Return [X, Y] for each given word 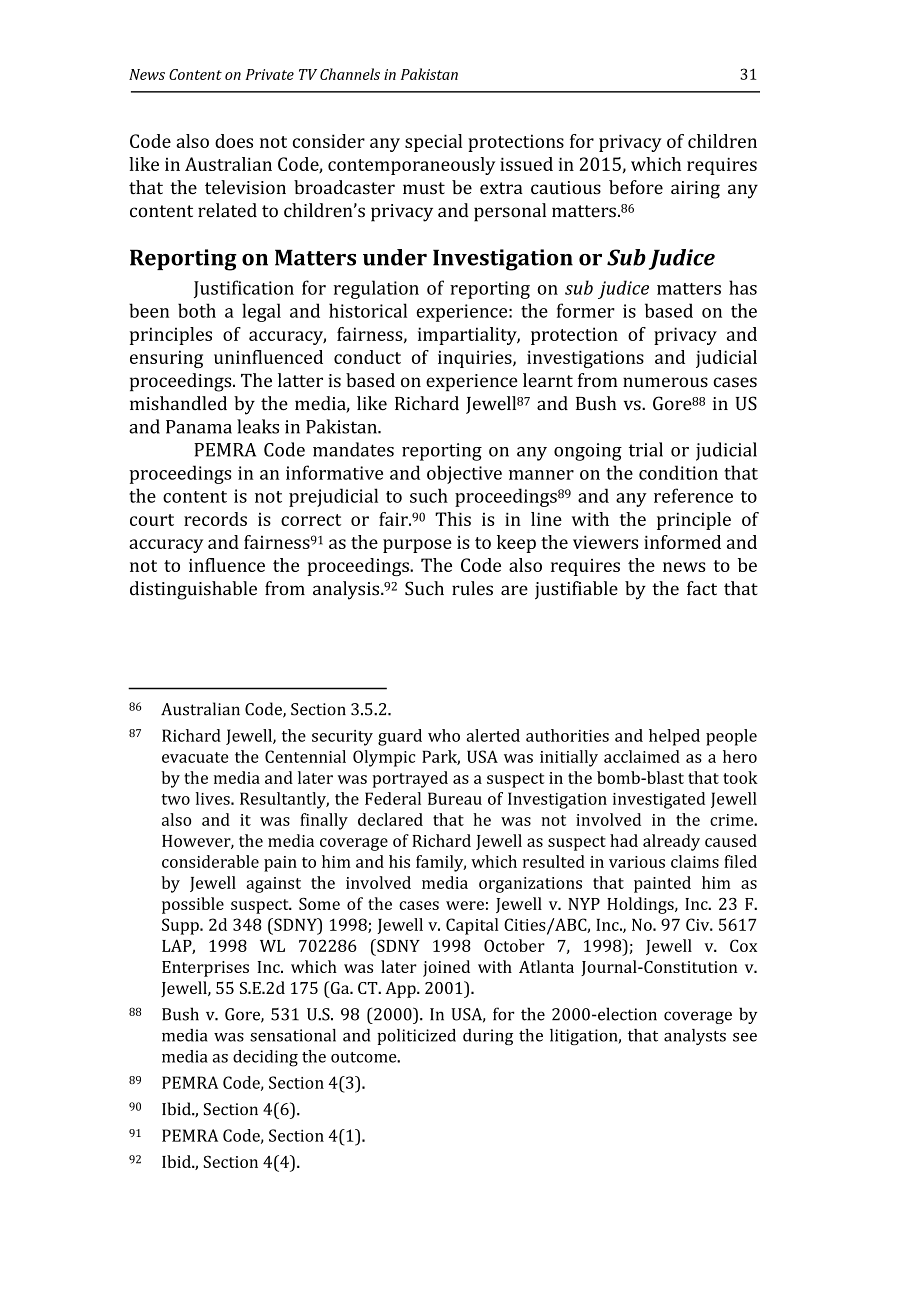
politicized [416, 1037]
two [176, 799]
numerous [665, 382]
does [234, 141]
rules [472, 588]
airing [695, 190]
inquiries [476, 359]
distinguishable [193, 590]
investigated [659, 800]
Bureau [455, 798]
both [197, 310]
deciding [265, 1058]
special [433, 143]
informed [682, 542]
